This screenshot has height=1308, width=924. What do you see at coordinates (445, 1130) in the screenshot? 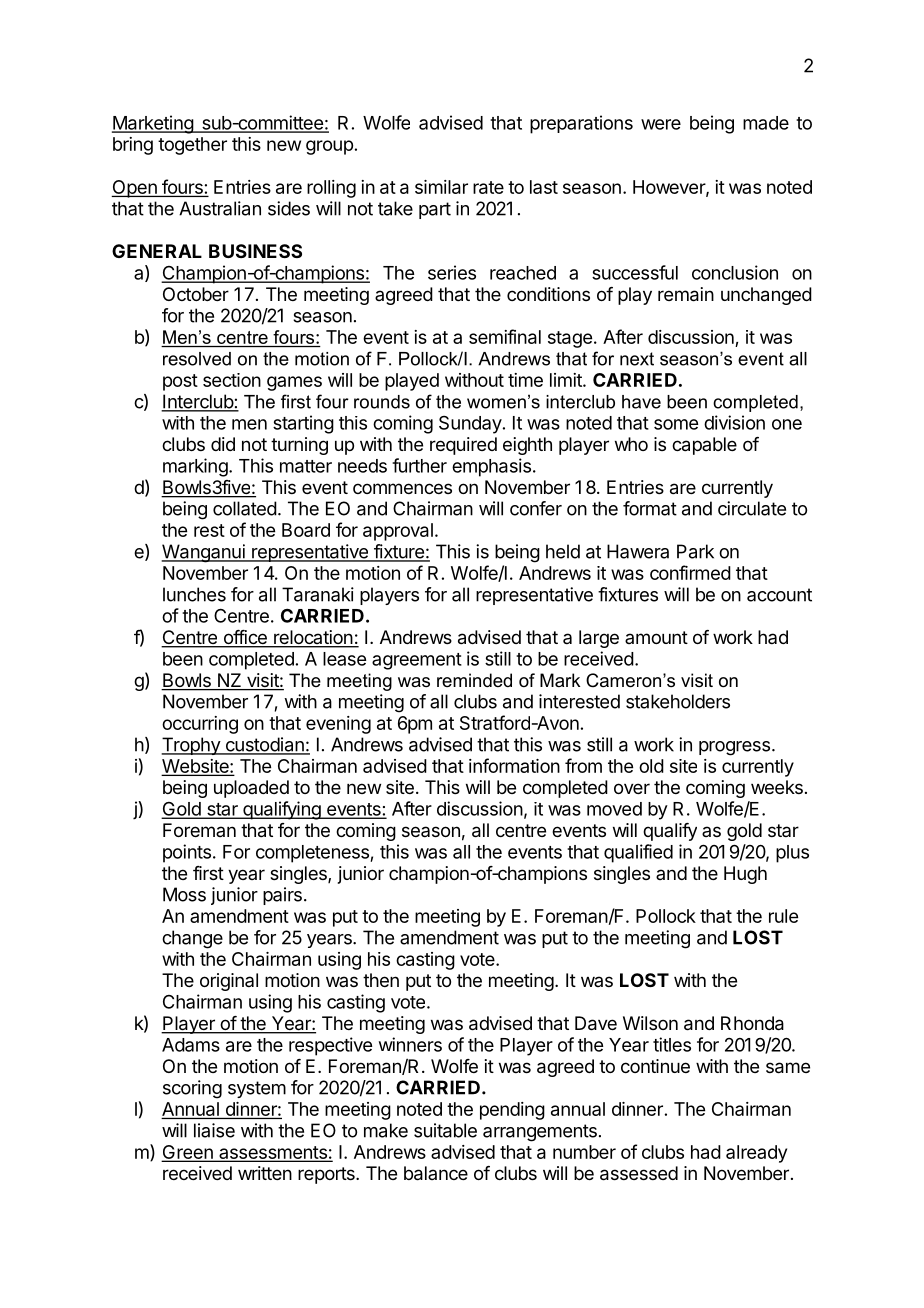
I see `suitable` at bounding box center [445, 1130].
